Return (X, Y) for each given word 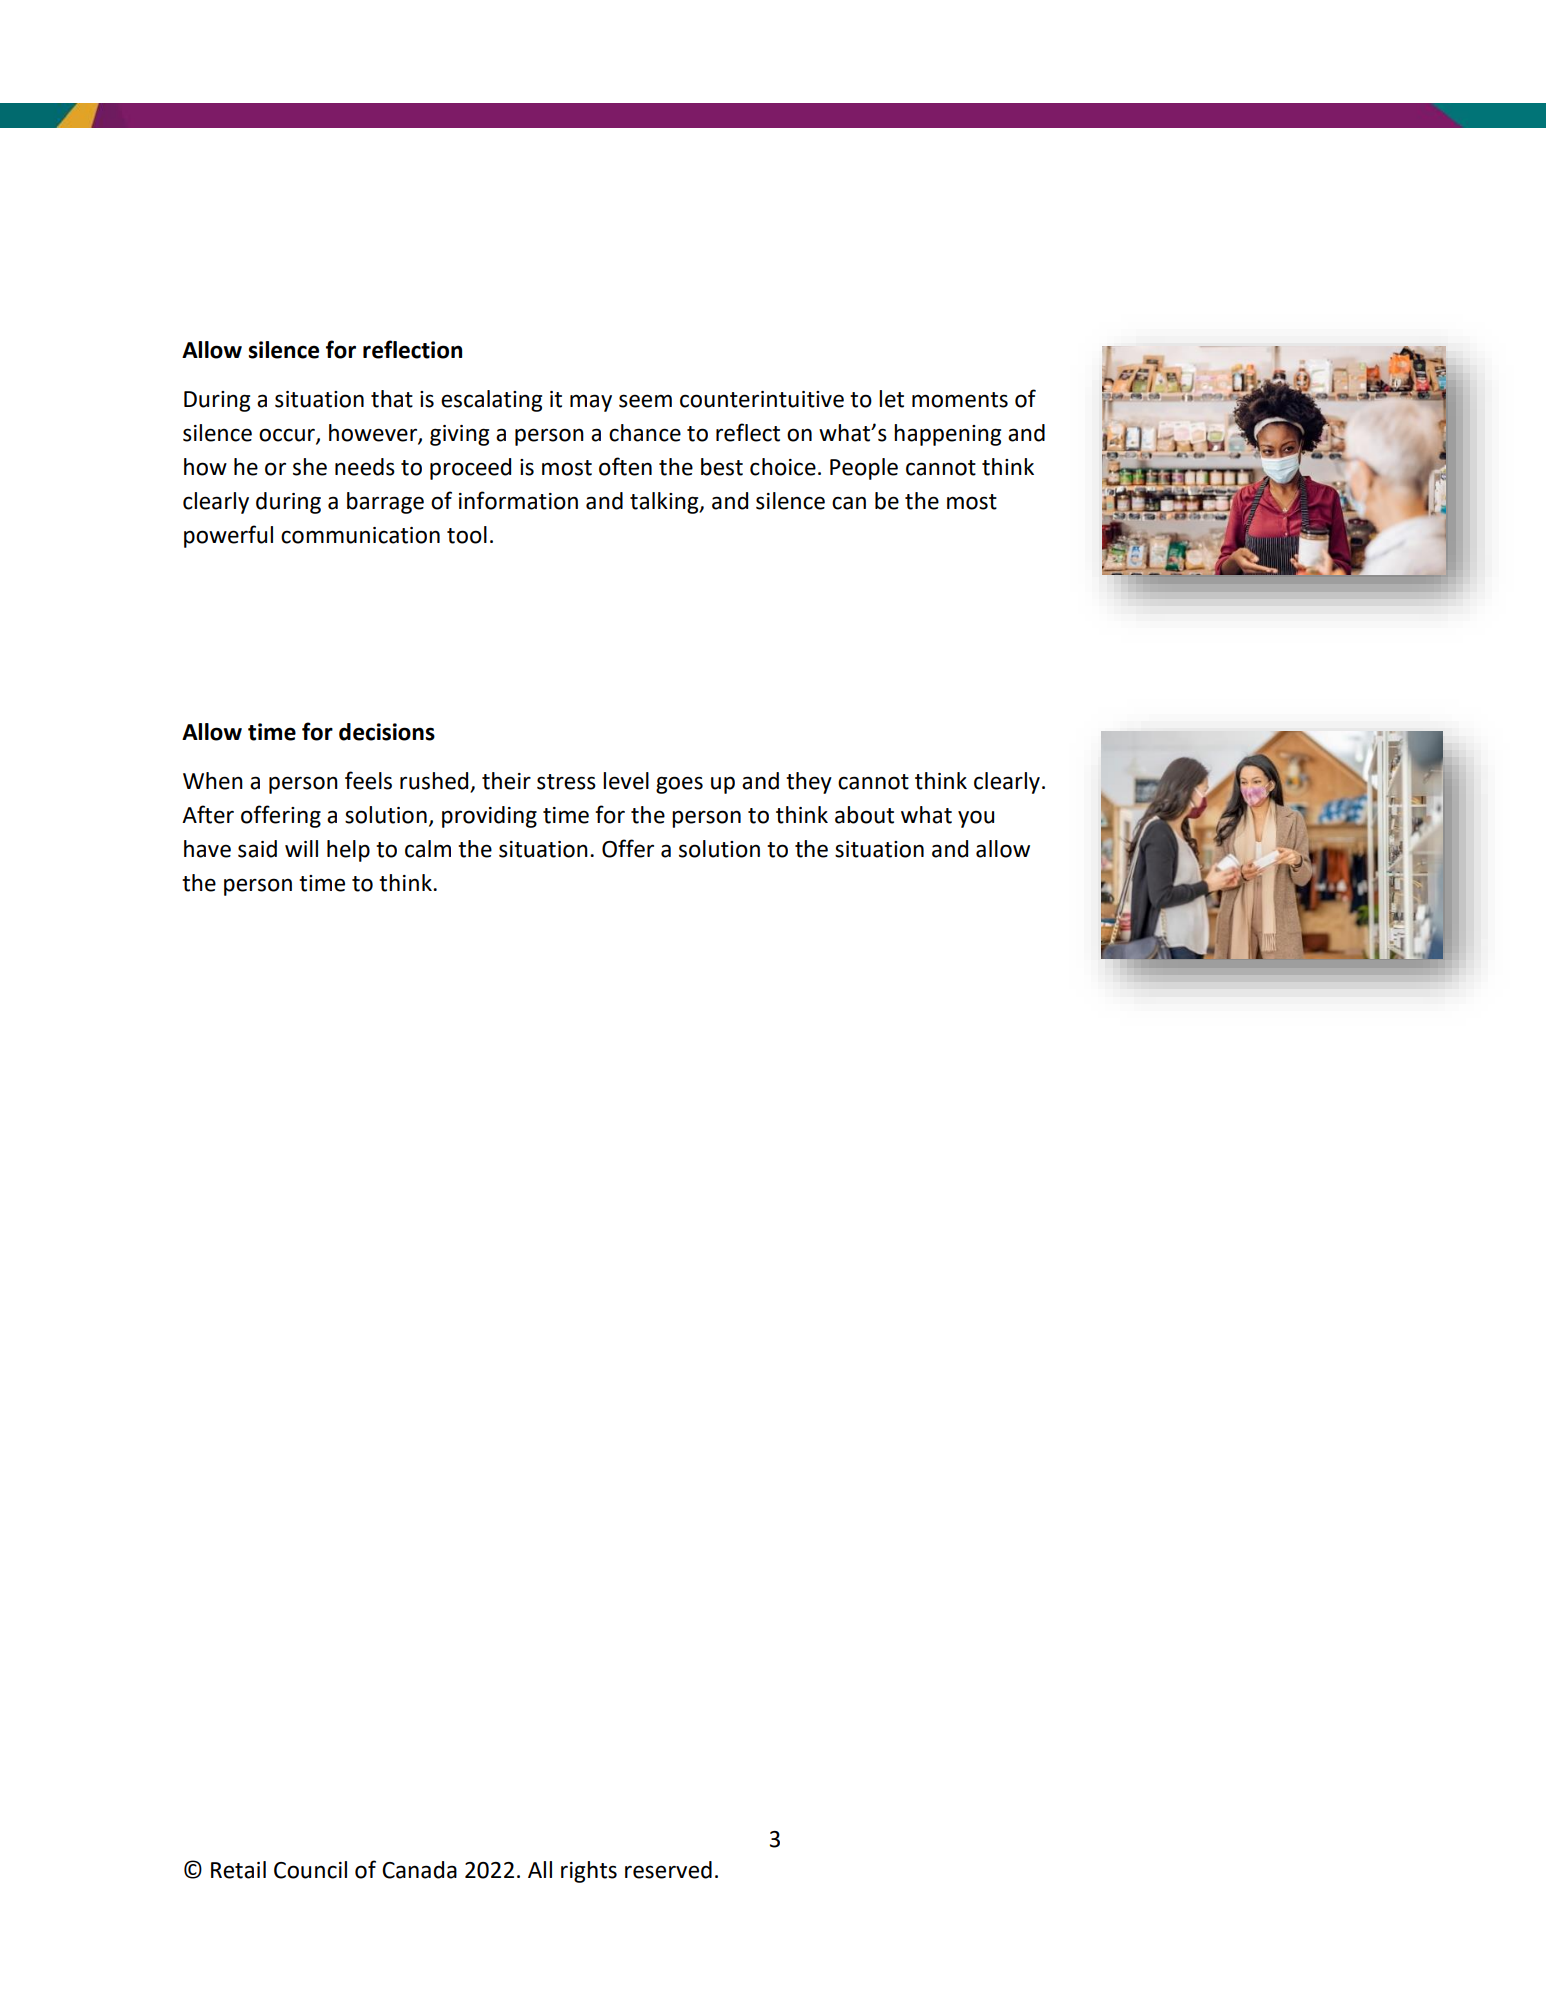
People (864, 469)
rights (589, 1872)
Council (310, 1870)
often (625, 466)
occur (288, 436)
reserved (668, 1870)
